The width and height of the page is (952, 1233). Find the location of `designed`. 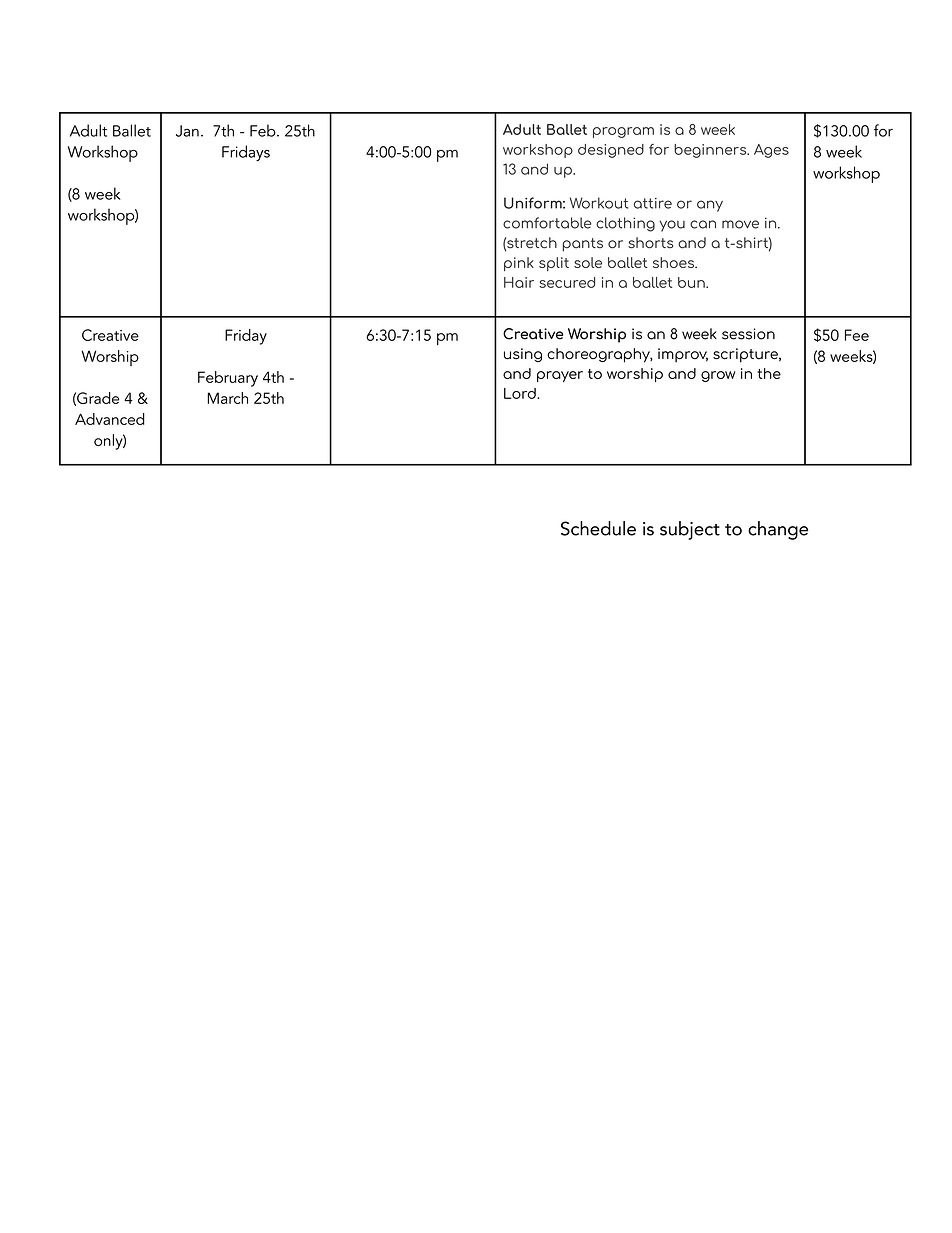

designed is located at coordinates (611, 151).
